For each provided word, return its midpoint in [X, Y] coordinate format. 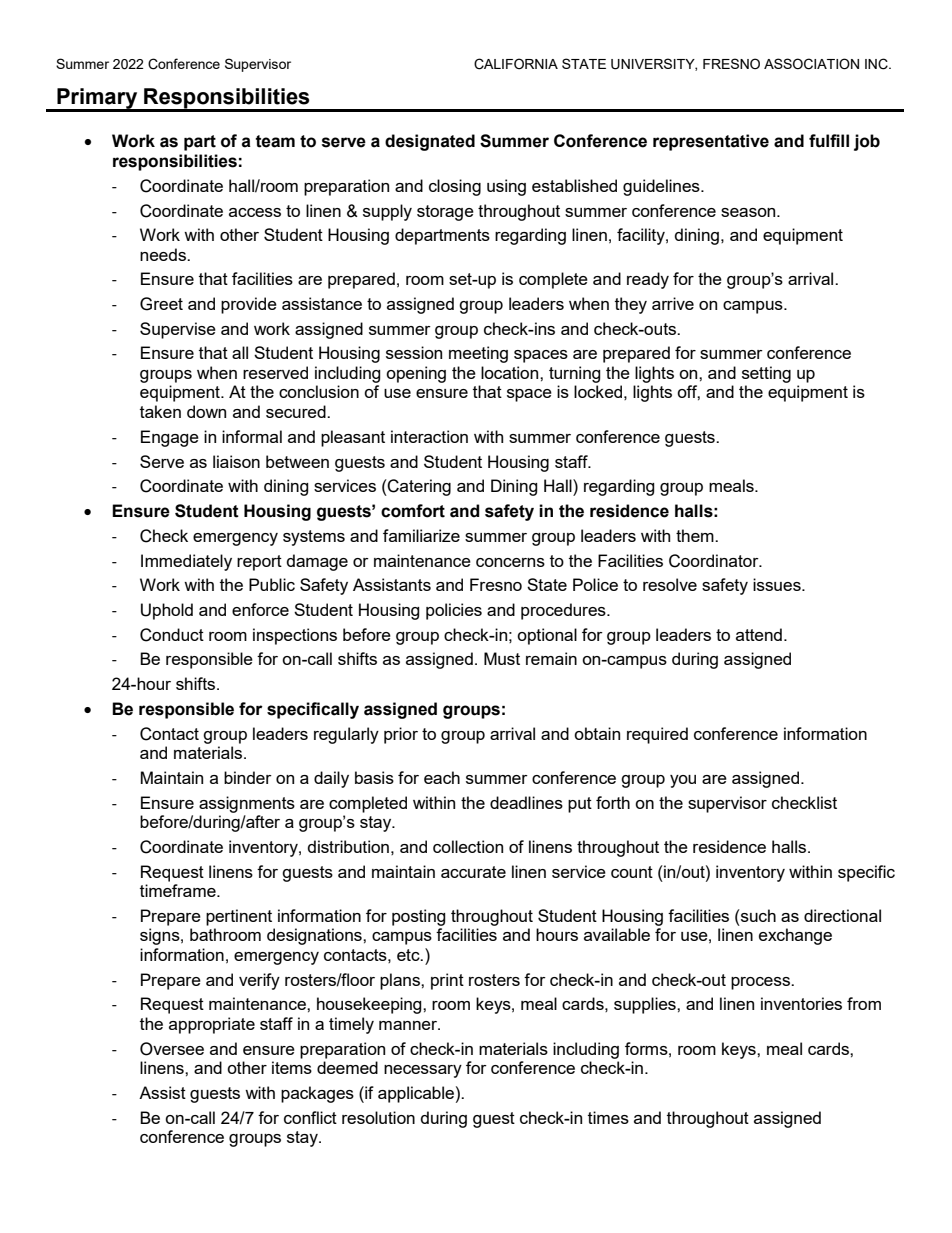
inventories [801, 1003]
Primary [97, 99]
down [206, 411]
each [442, 777]
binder [248, 777]
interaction [429, 436]
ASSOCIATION [811, 64]
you [683, 781]
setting [766, 374]
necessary [423, 1071]
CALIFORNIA [516, 64]
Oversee [172, 1049]
